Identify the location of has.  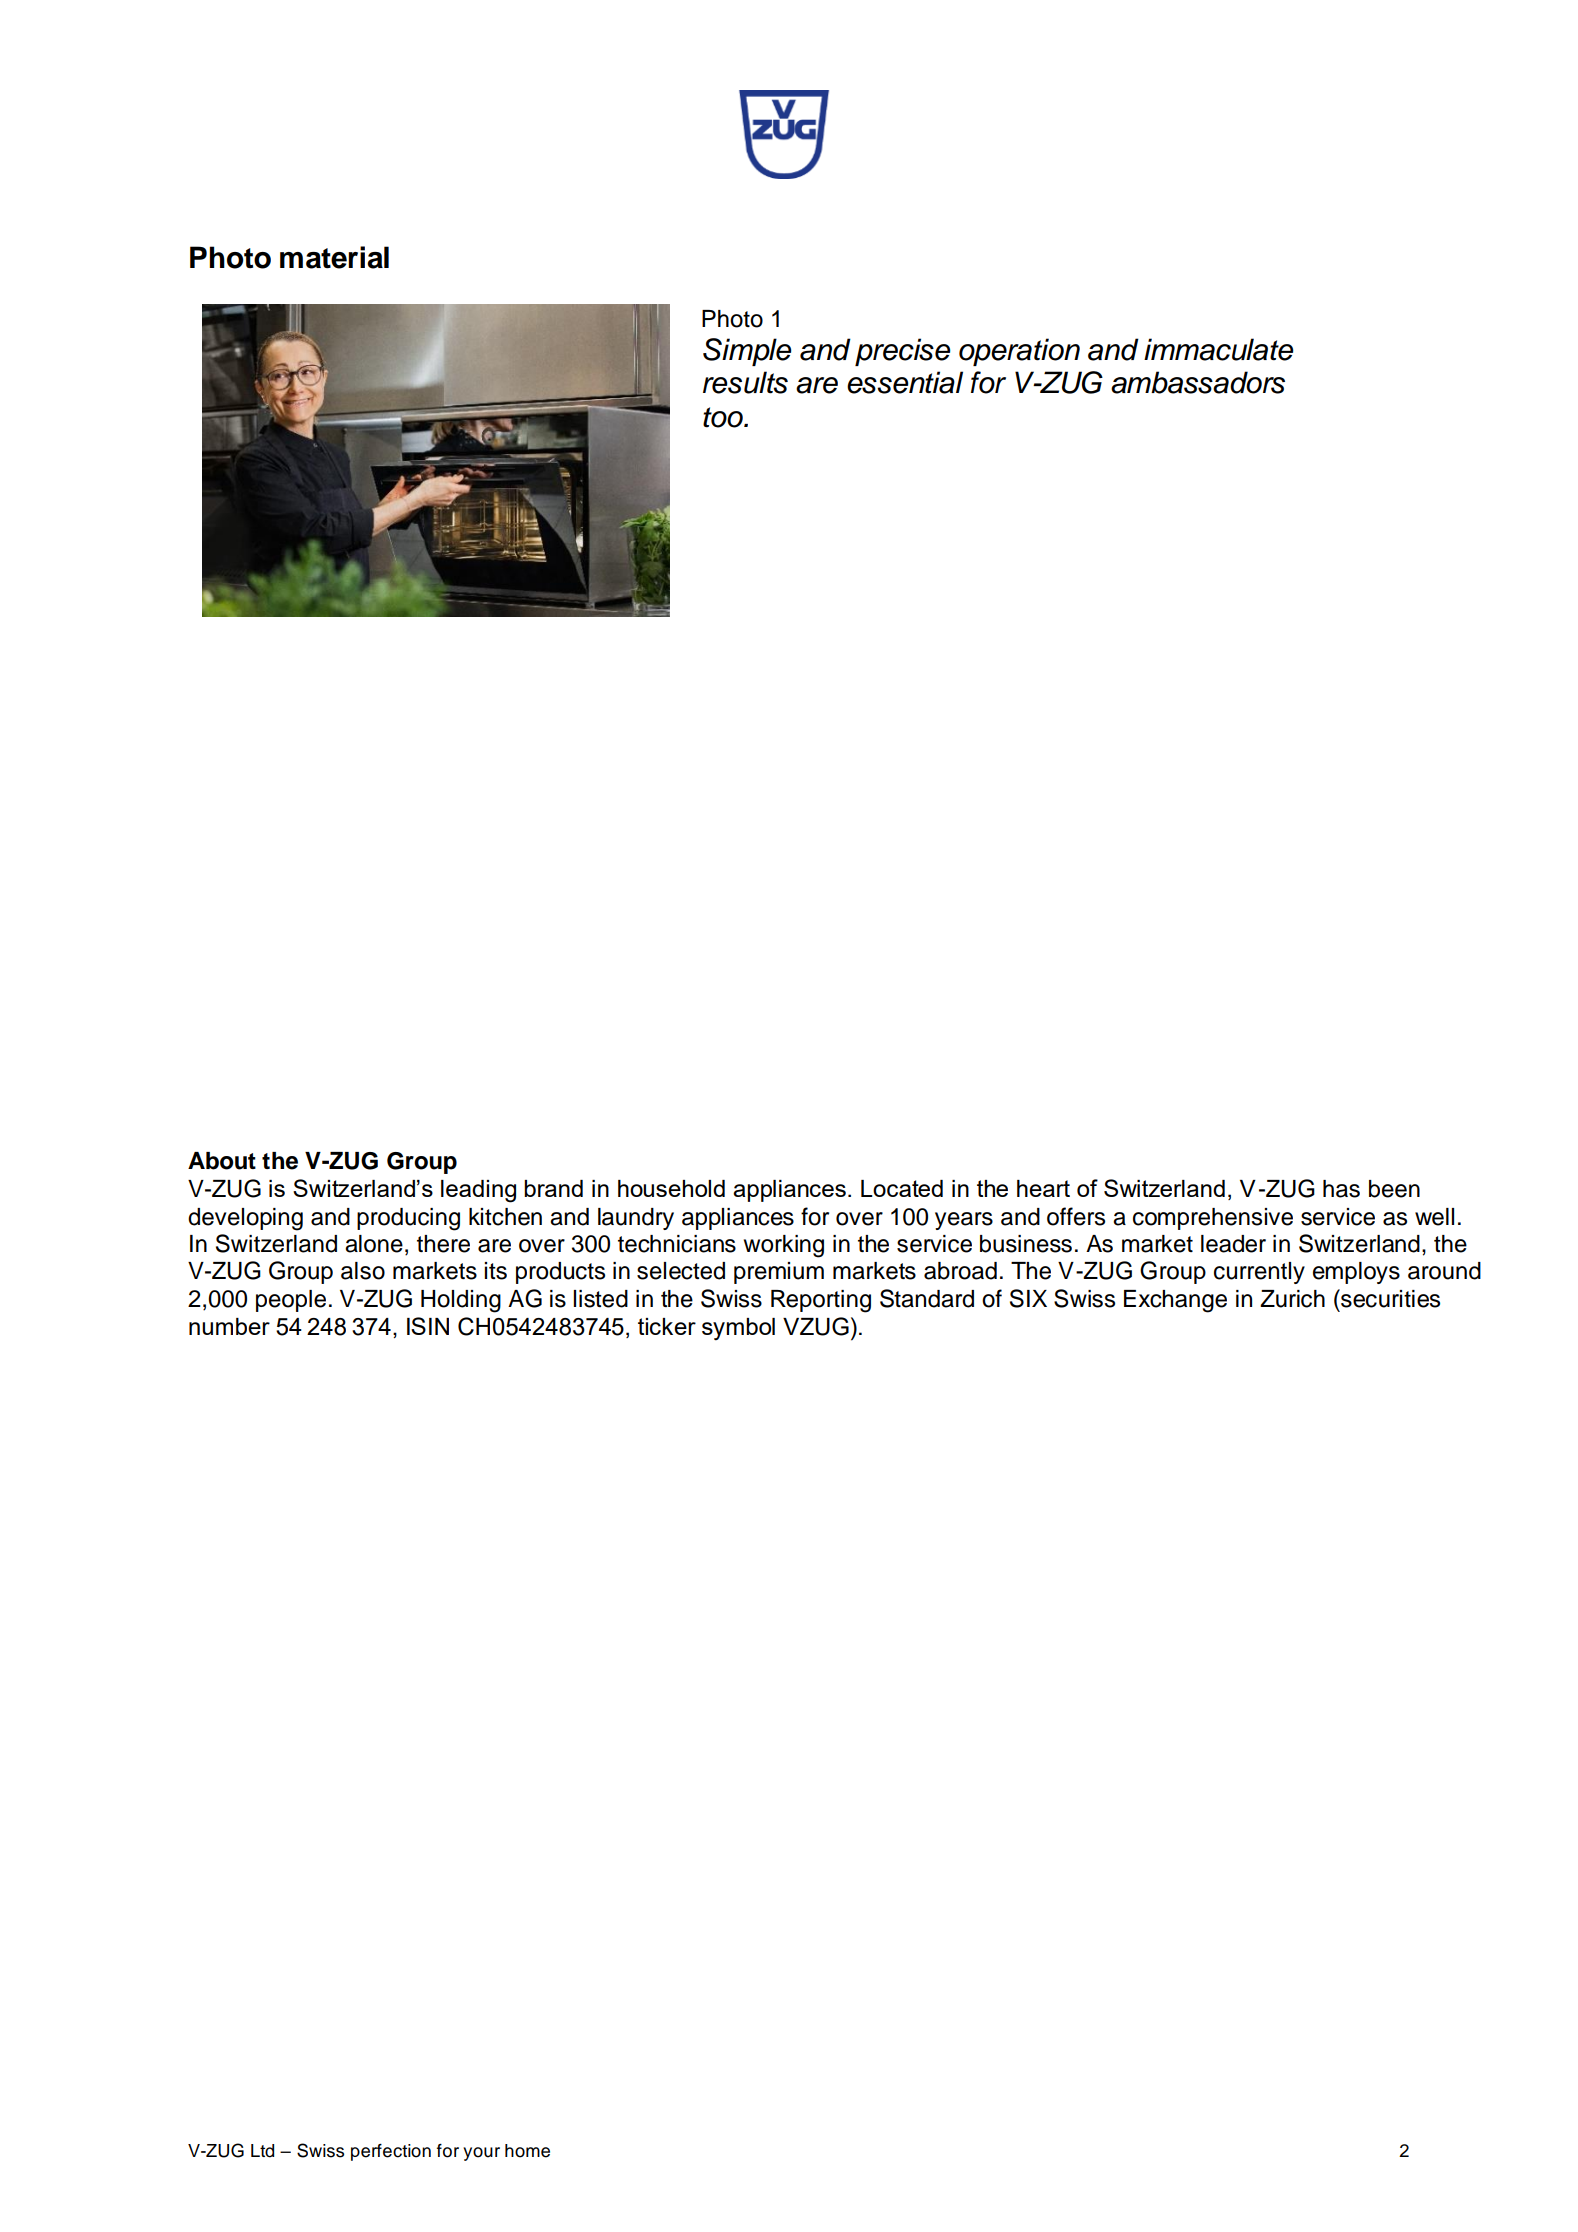
(1341, 1189).
